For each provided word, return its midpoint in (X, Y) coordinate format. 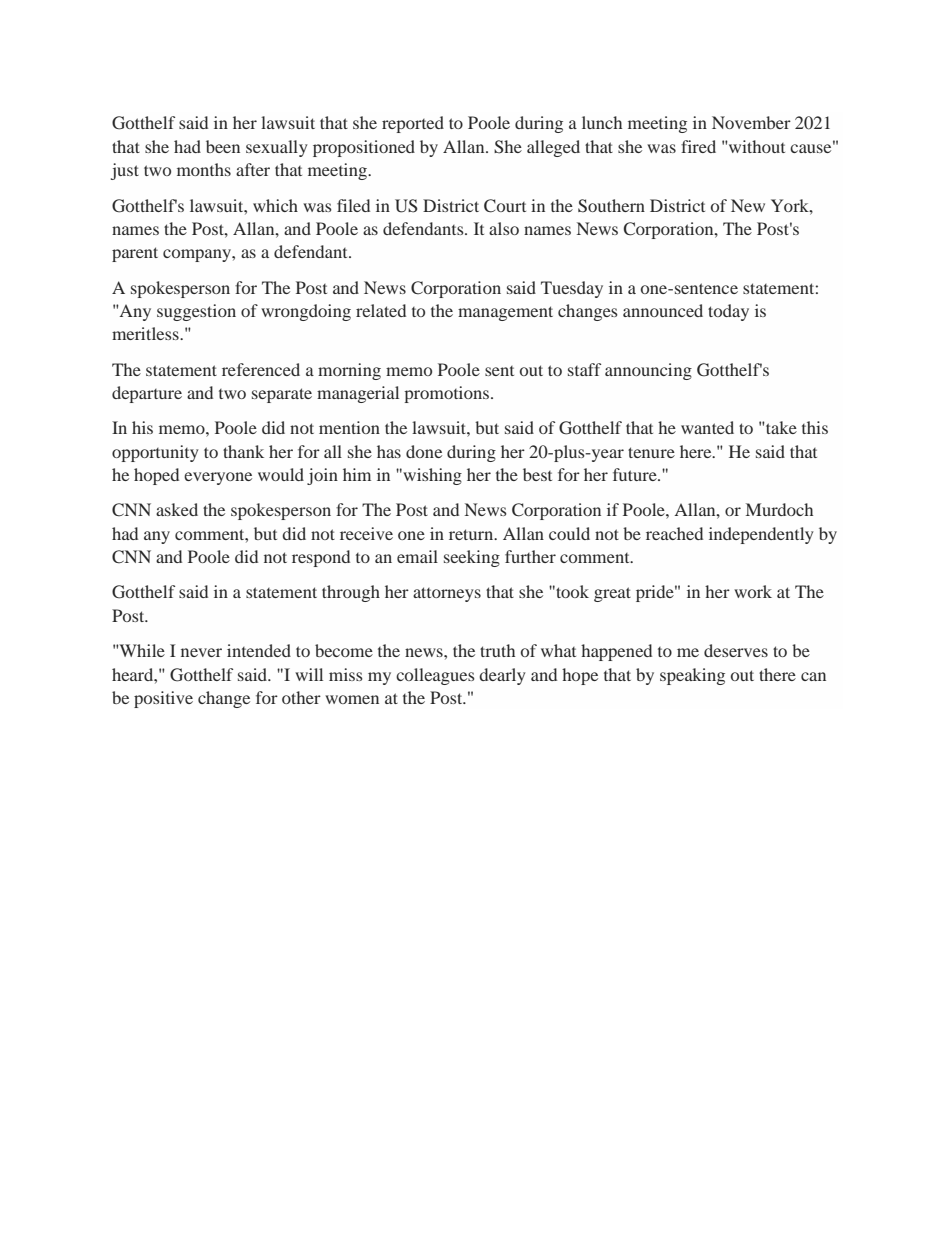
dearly (502, 676)
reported (413, 124)
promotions (446, 394)
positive (163, 699)
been (223, 146)
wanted (707, 427)
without (756, 146)
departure (147, 394)
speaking (692, 676)
